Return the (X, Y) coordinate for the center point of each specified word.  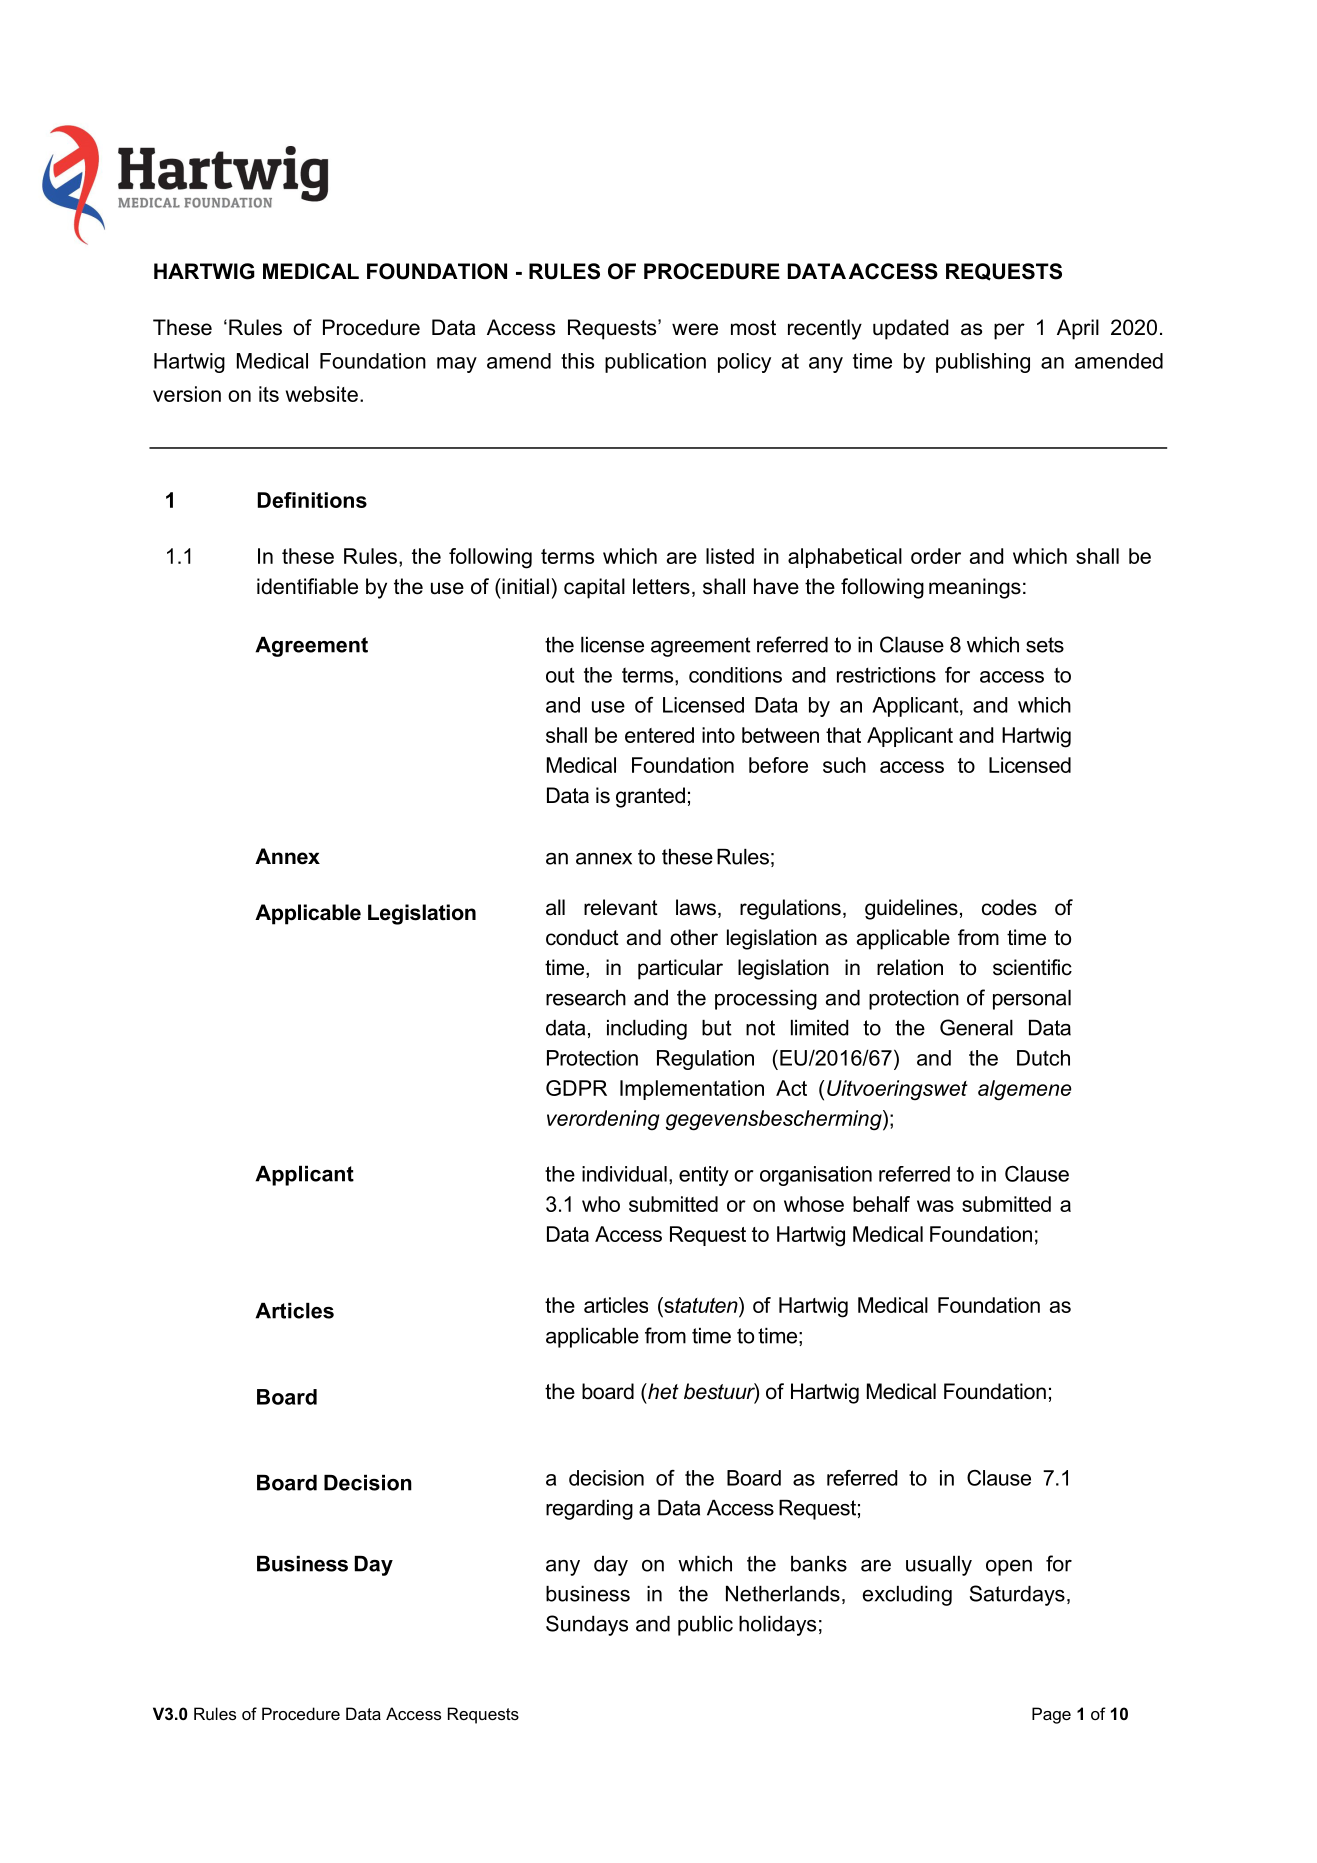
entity (704, 1176)
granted (650, 797)
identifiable (307, 586)
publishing (983, 363)
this (577, 361)
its (269, 394)
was (935, 1206)
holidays (777, 1626)
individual (624, 1174)
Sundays (587, 1625)
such (844, 765)
